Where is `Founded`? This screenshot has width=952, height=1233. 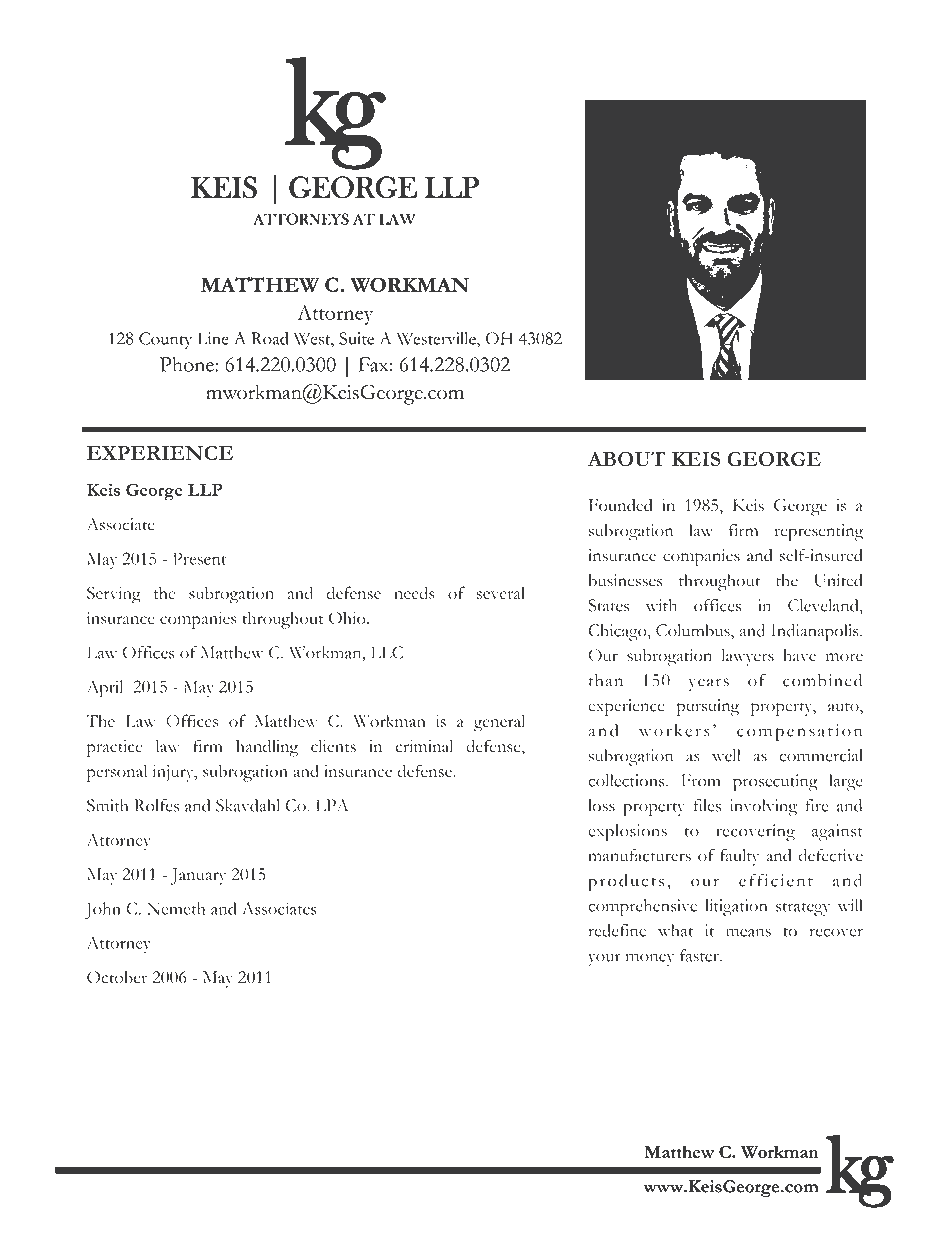 Founded is located at coordinates (621, 505).
